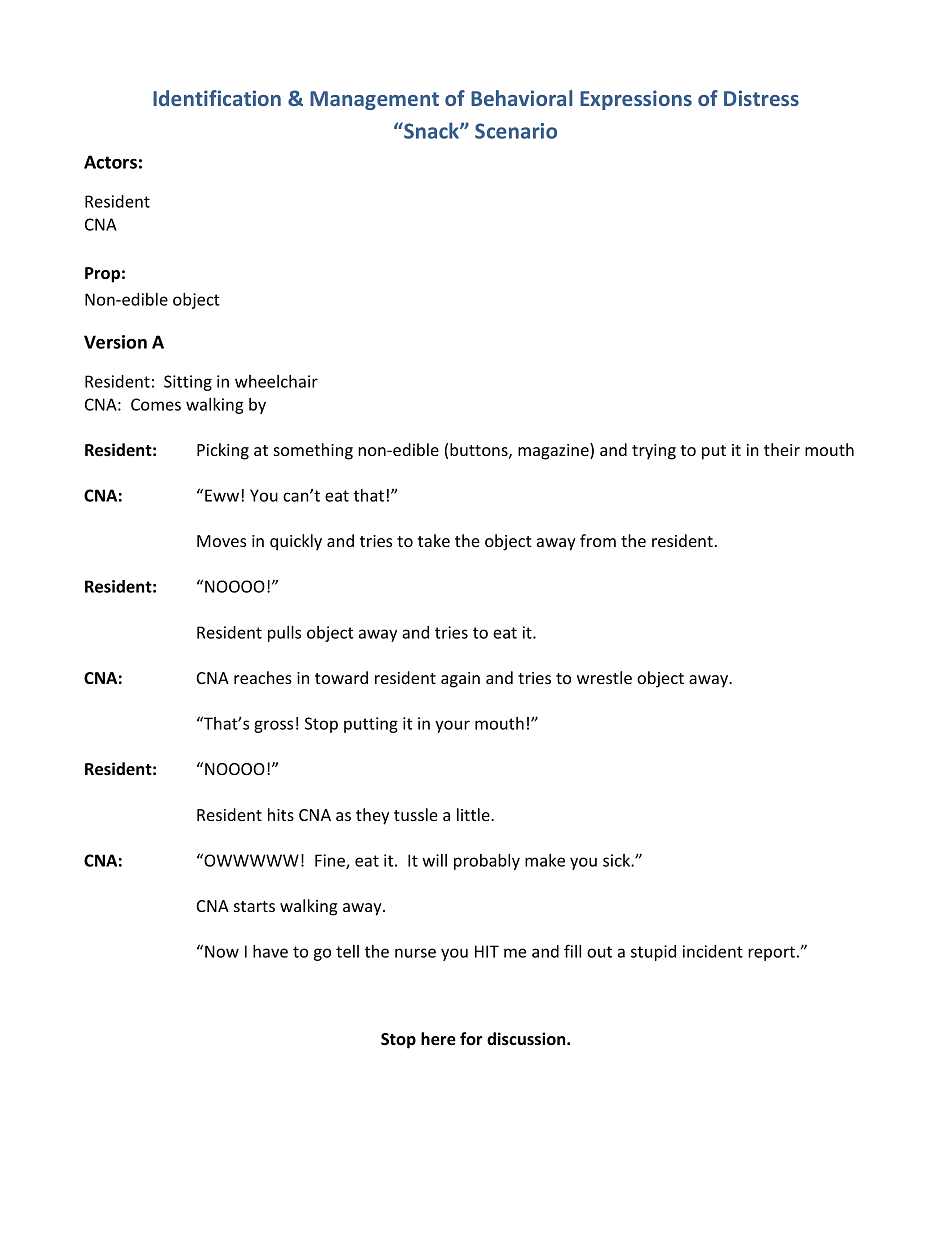 This image has height=1233, width=952. Describe the element at coordinates (281, 814) in the image. I see `hits` at that location.
